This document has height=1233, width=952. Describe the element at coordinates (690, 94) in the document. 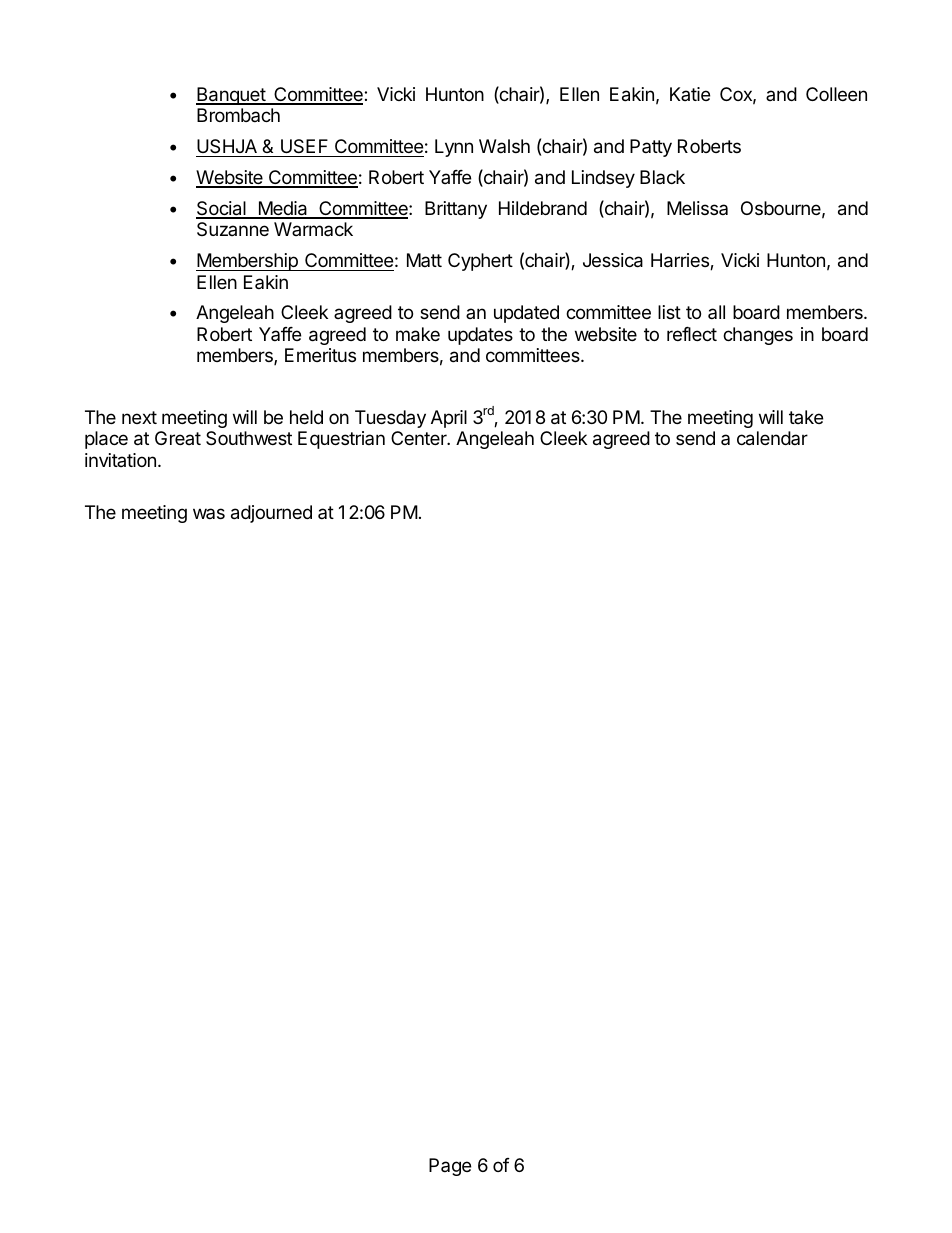

I see `Katie` at that location.
